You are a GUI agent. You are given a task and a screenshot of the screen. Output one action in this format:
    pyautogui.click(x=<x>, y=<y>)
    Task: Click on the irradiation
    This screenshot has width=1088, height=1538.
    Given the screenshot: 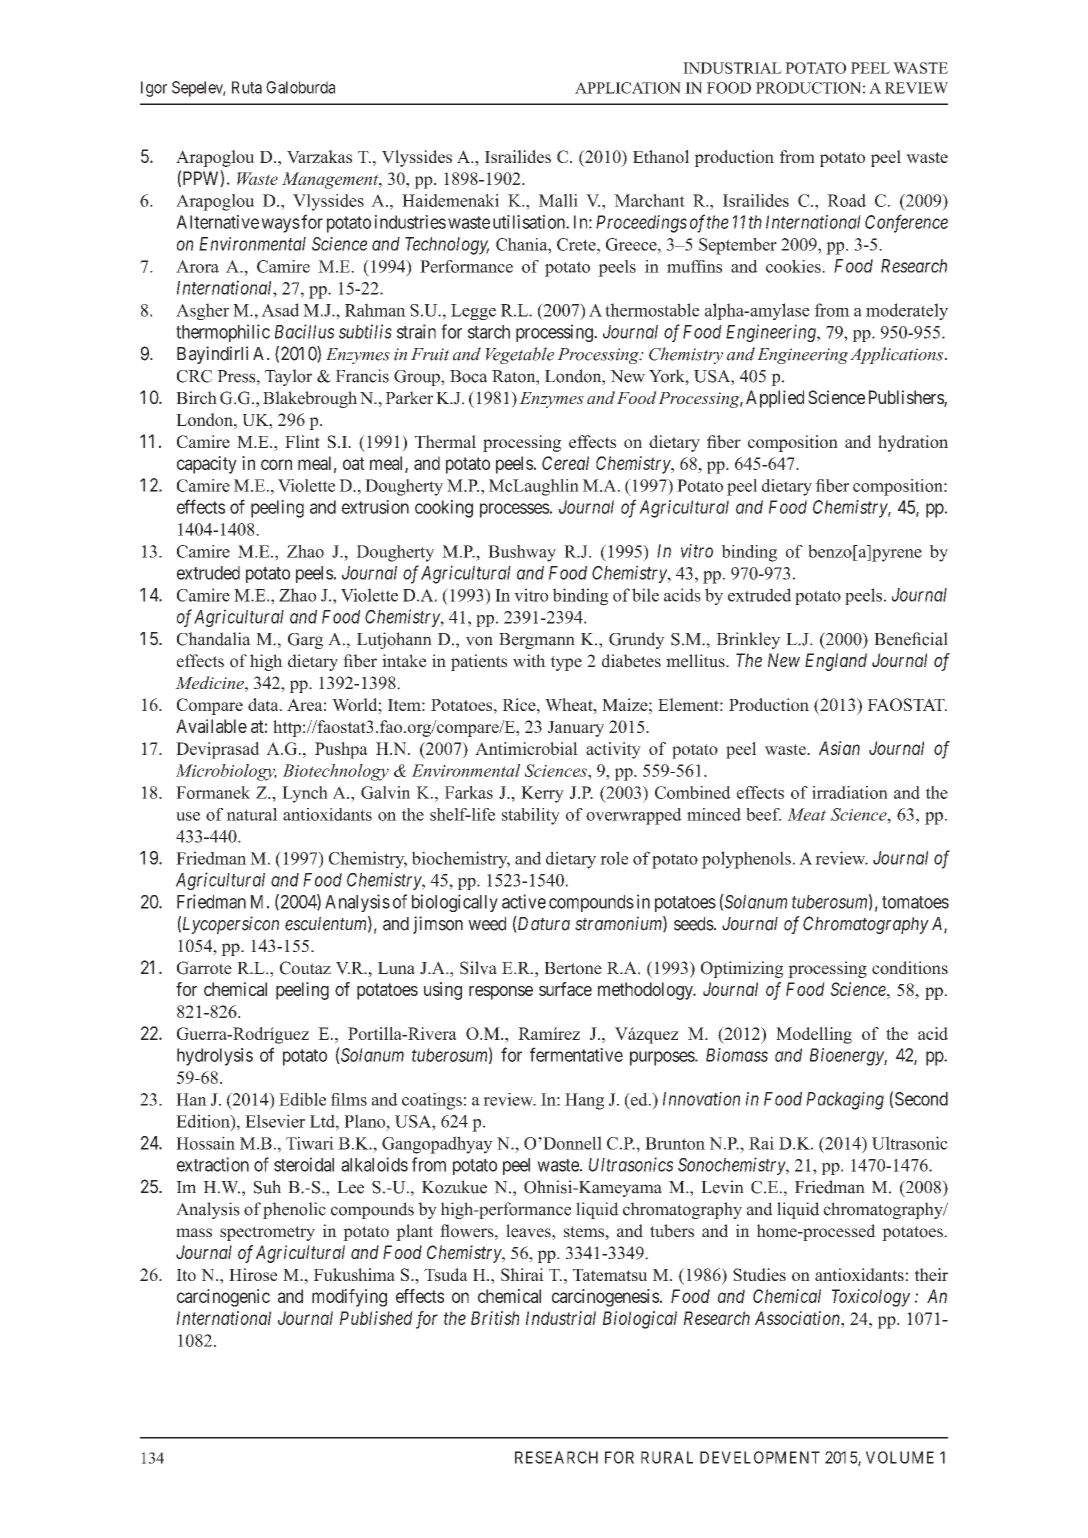 What is the action you would take?
    pyautogui.click(x=850, y=792)
